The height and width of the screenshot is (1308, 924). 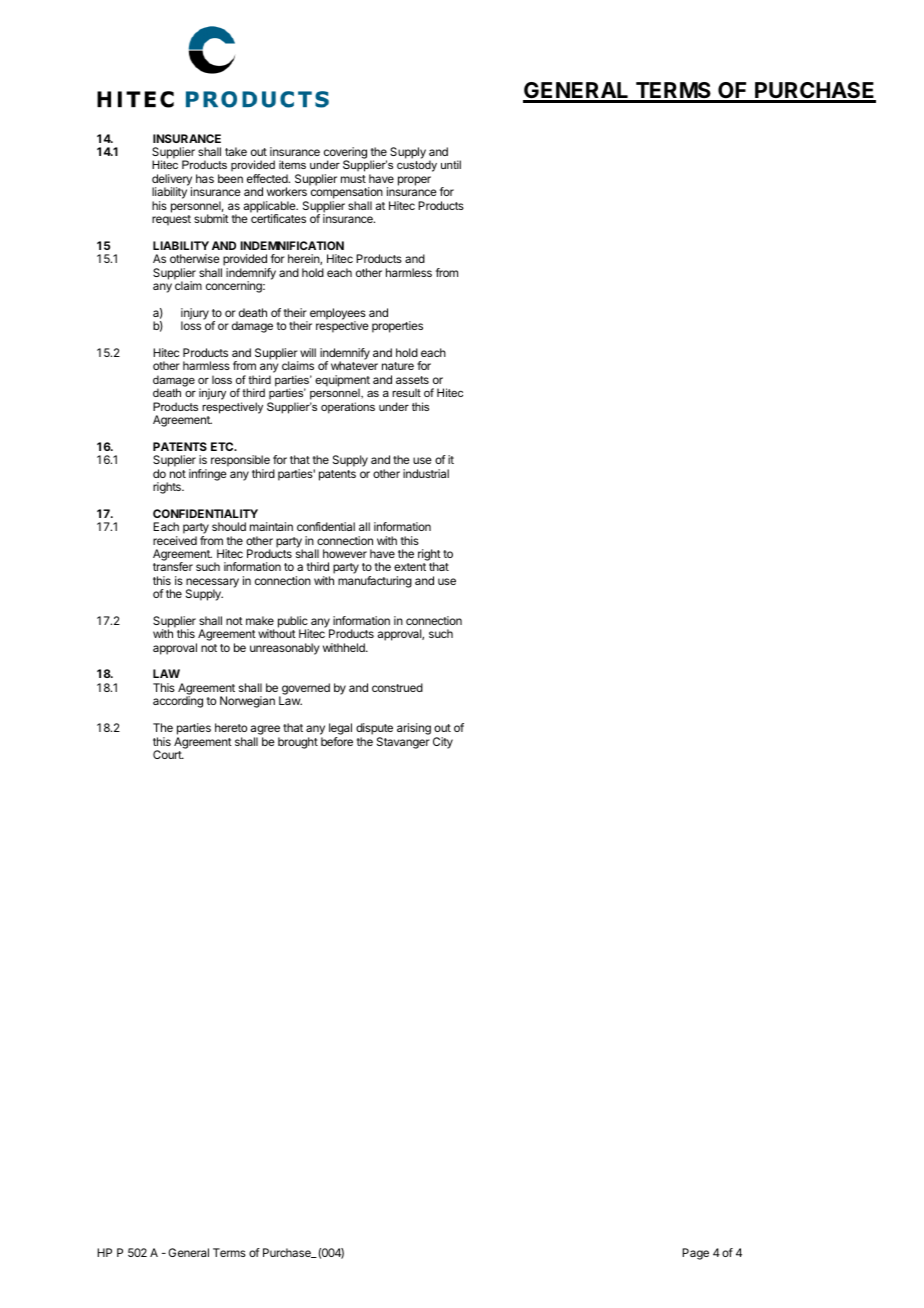 I want to click on been, so click(x=230, y=178).
